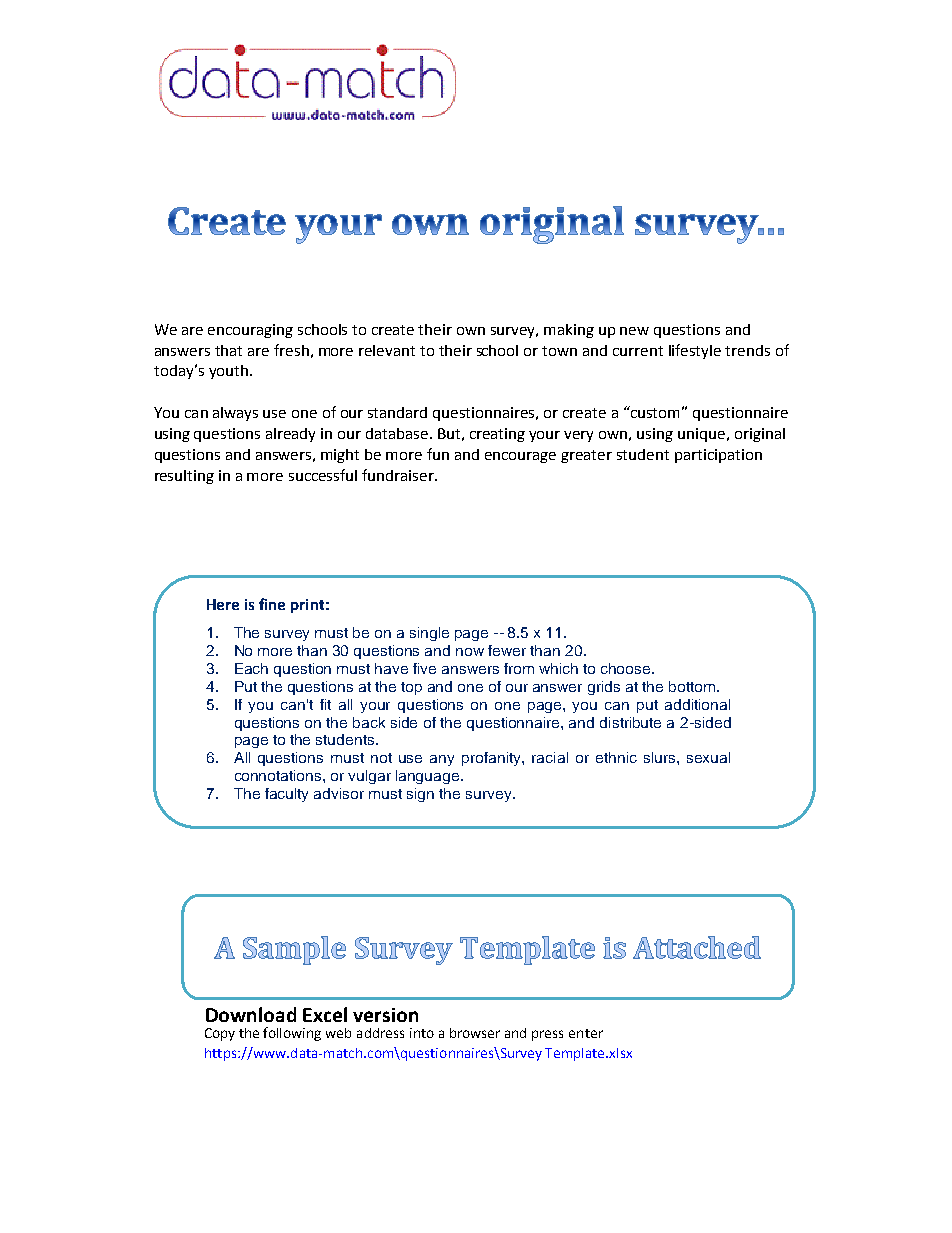  What do you see at coordinates (475, 1033) in the screenshot?
I see `browser` at bounding box center [475, 1033].
